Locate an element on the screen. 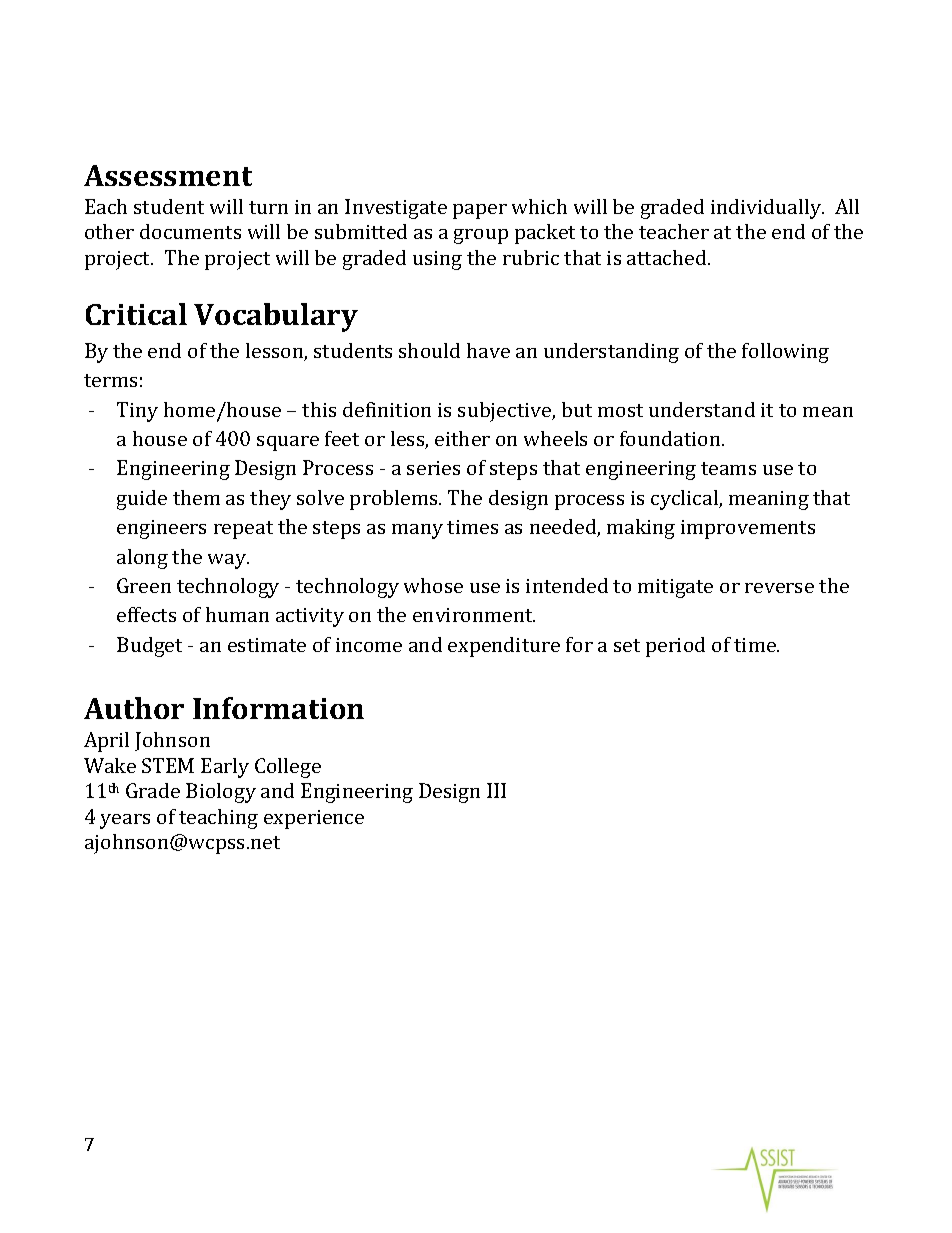 Image resolution: width=952 pixels, height=1233 pixels. way is located at coordinates (228, 561).
